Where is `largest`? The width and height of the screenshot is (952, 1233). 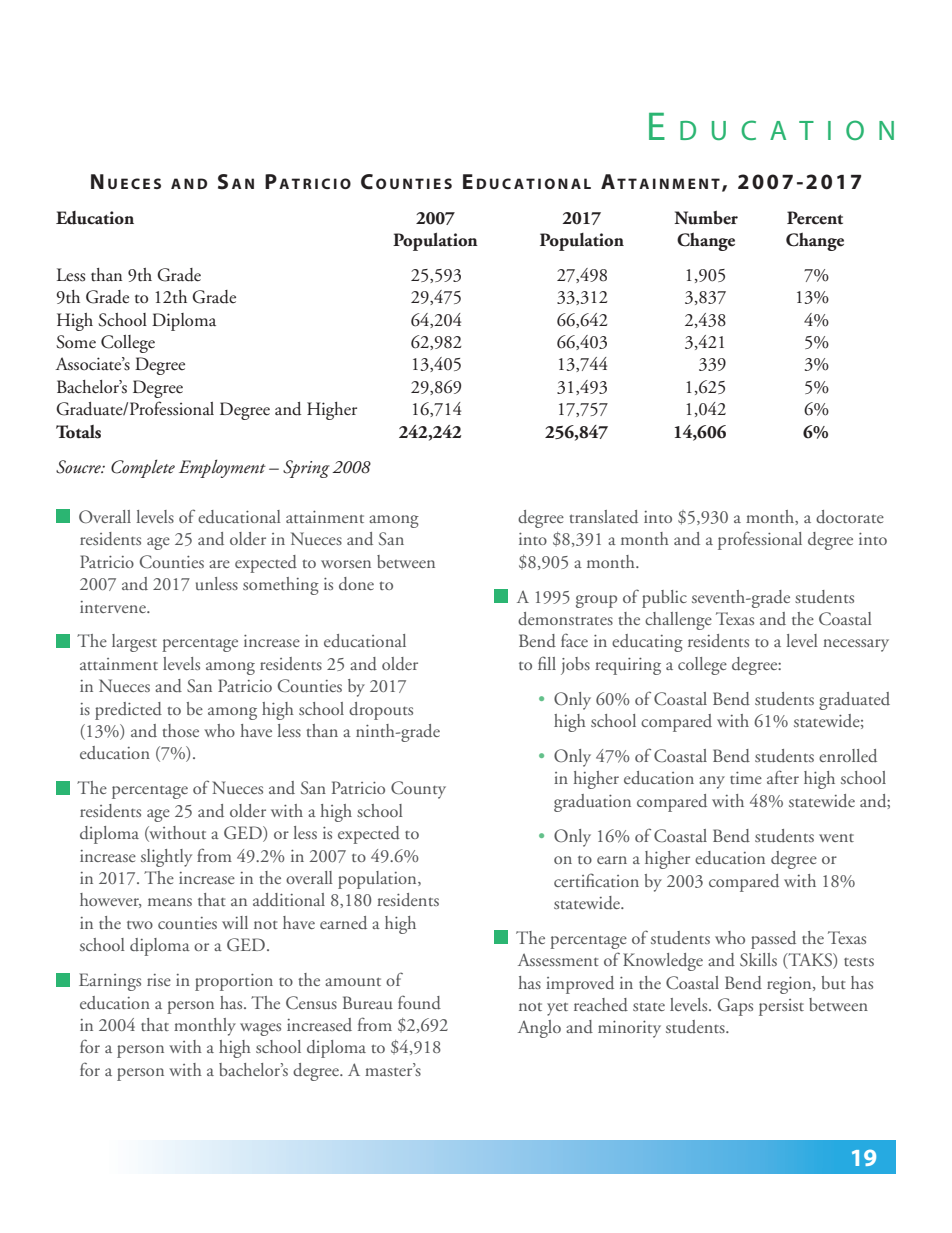 largest is located at coordinates (134, 643).
